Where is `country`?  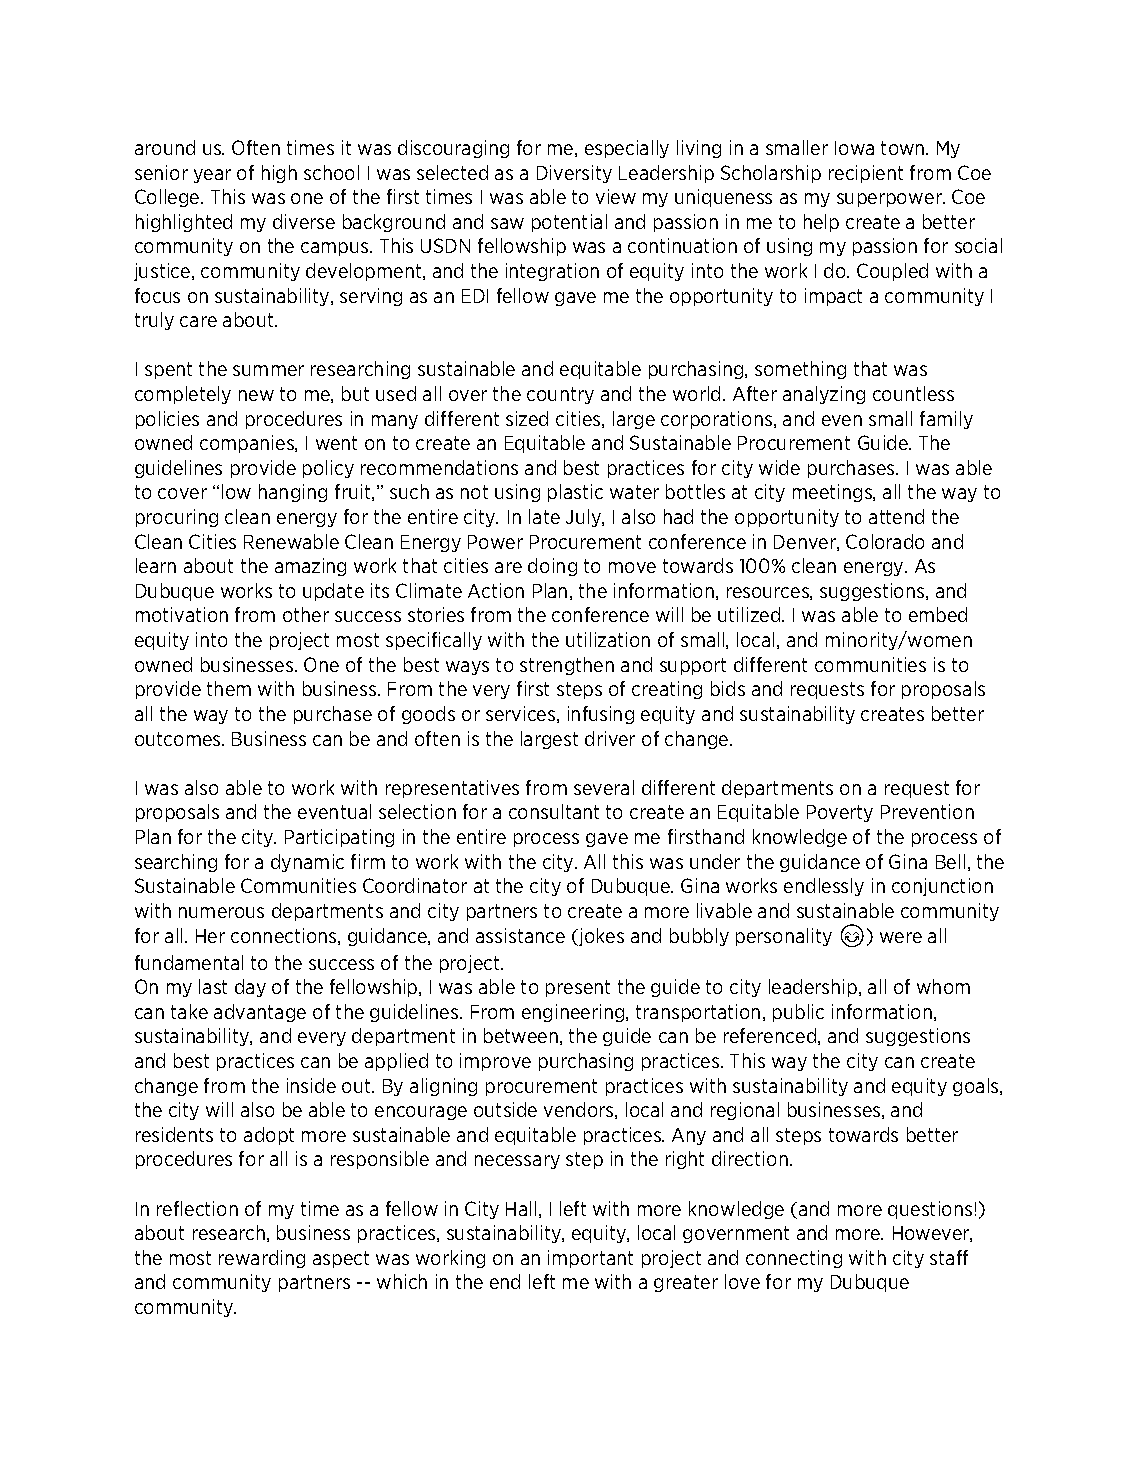
country is located at coordinates (560, 395).
